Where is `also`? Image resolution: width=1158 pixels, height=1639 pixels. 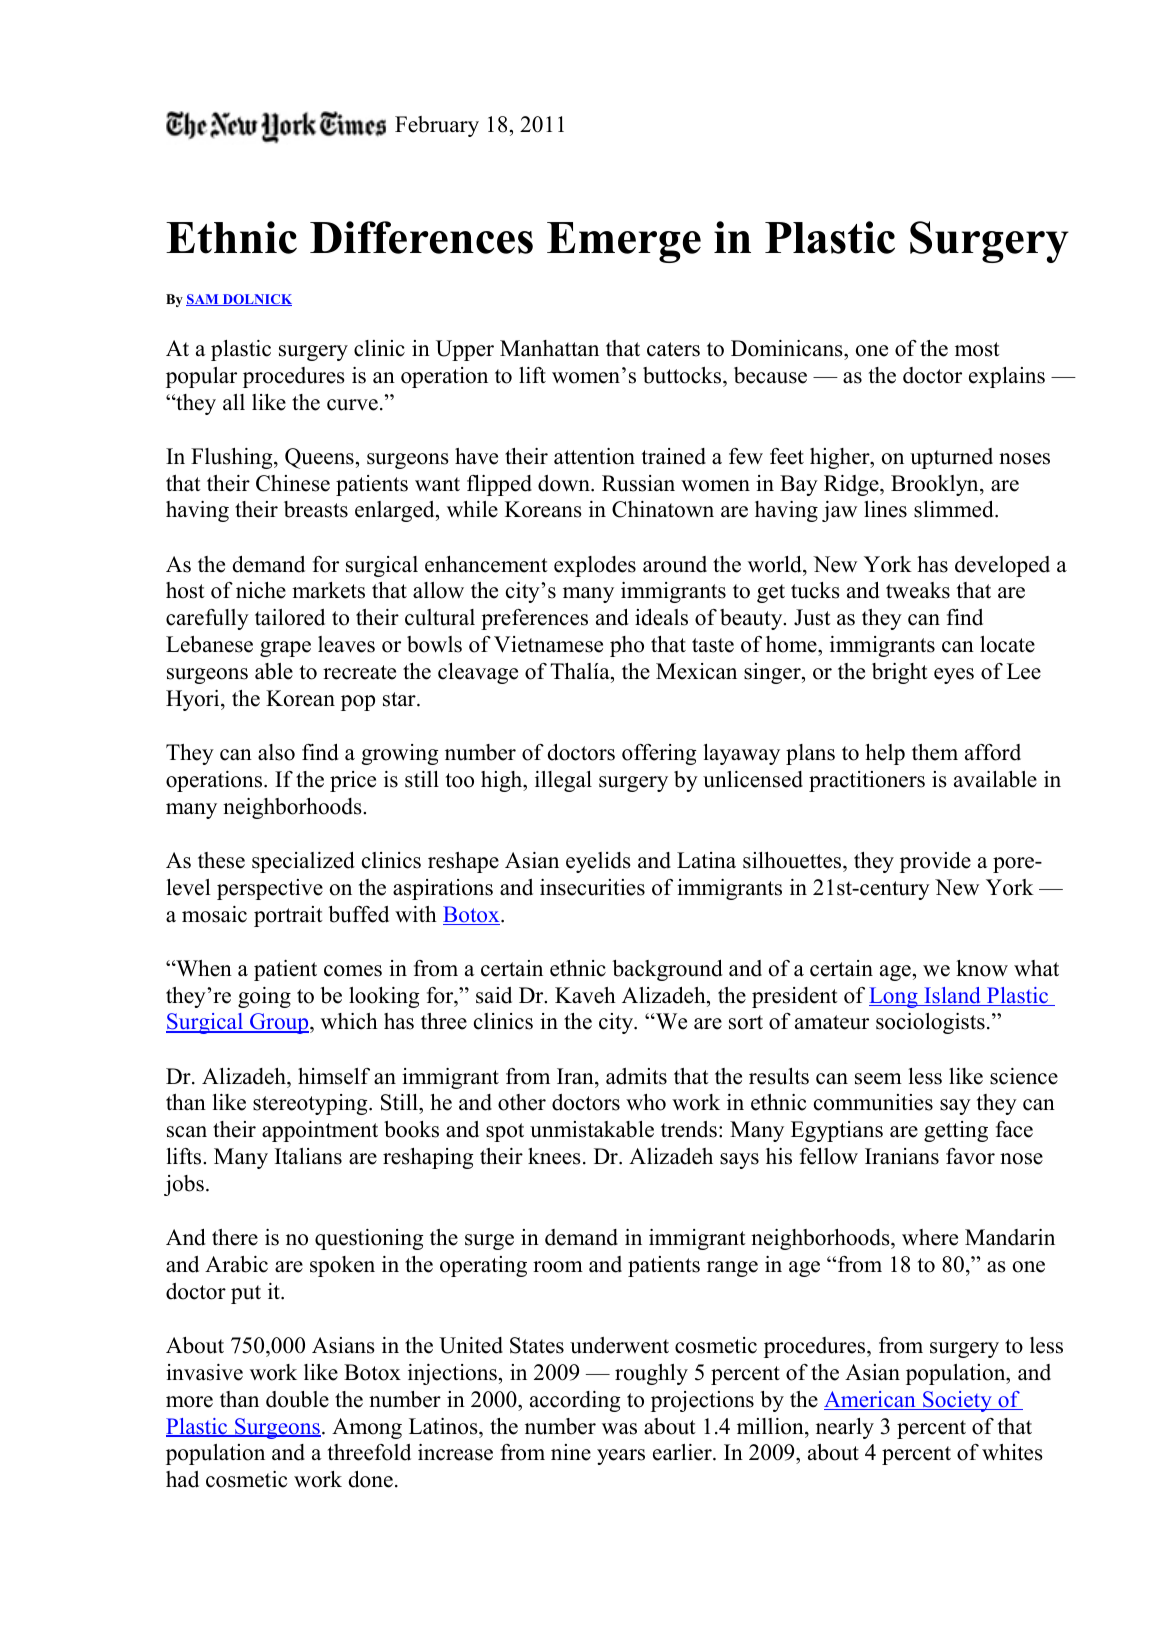
also is located at coordinates (276, 752).
